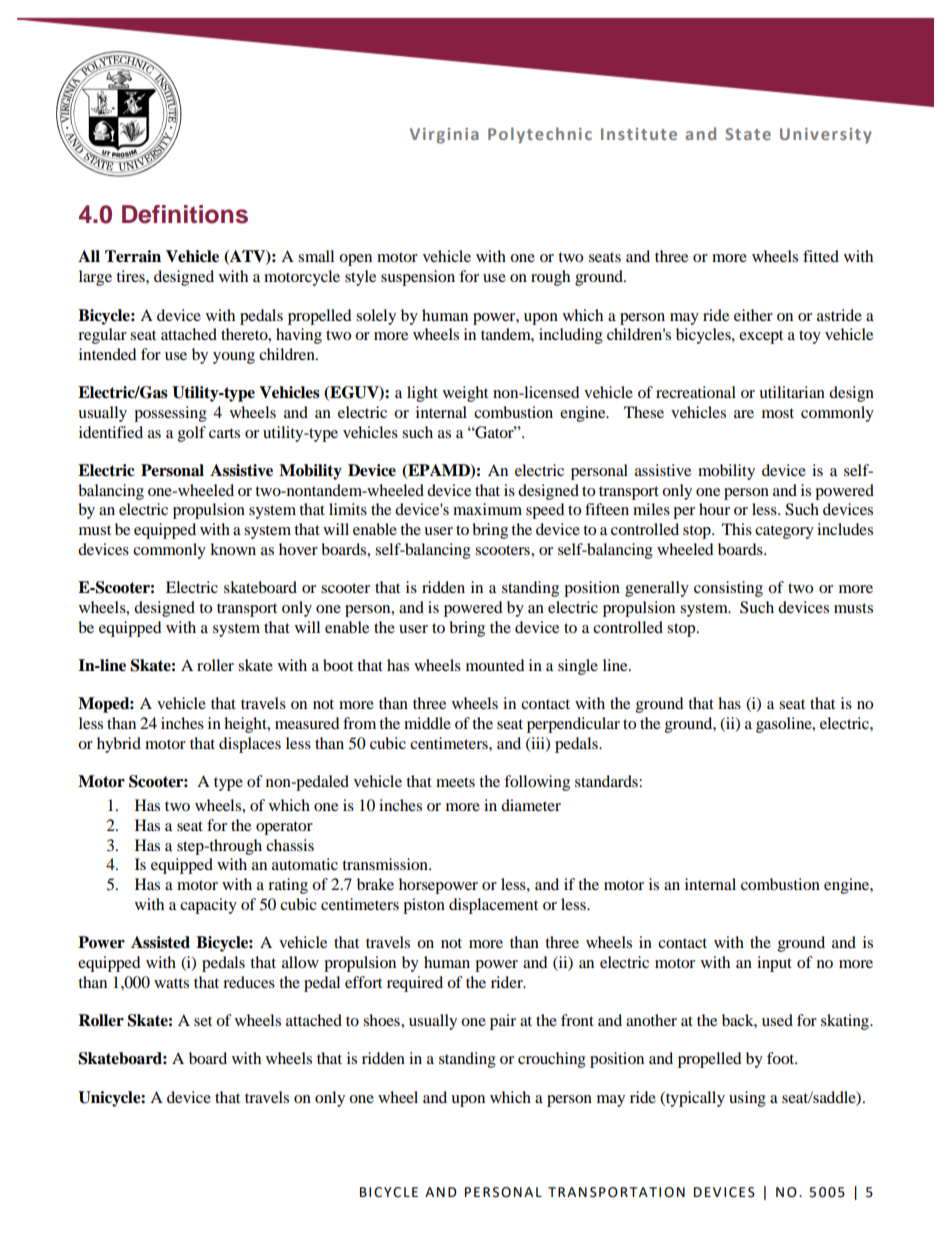 This screenshot has width=952, height=1233. What do you see at coordinates (185, 214) in the screenshot?
I see `Definitions` at bounding box center [185, 214].
